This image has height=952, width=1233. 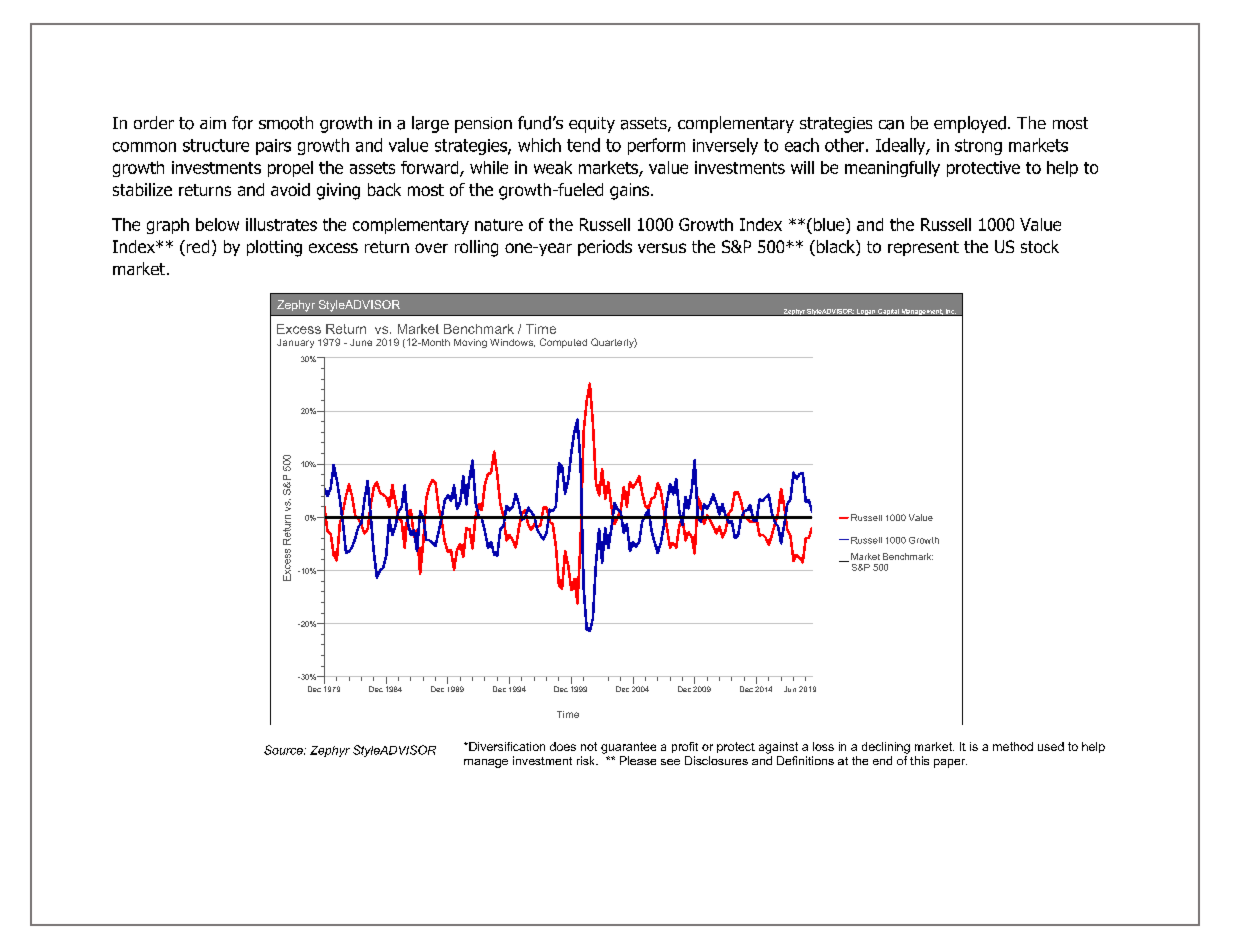 I want to click on pairs, so click(x=273, y=147).
